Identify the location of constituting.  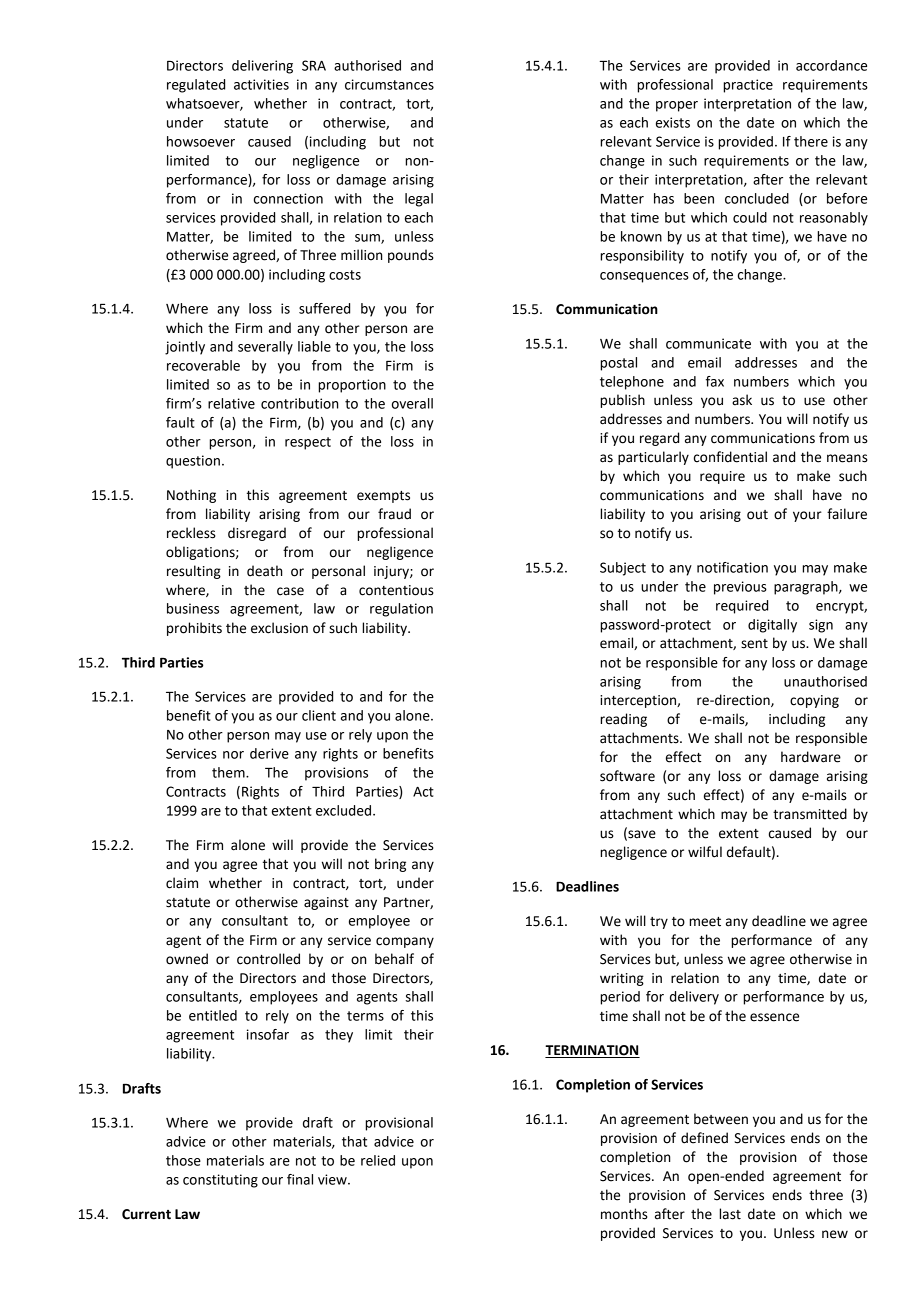
(220, 1181).
